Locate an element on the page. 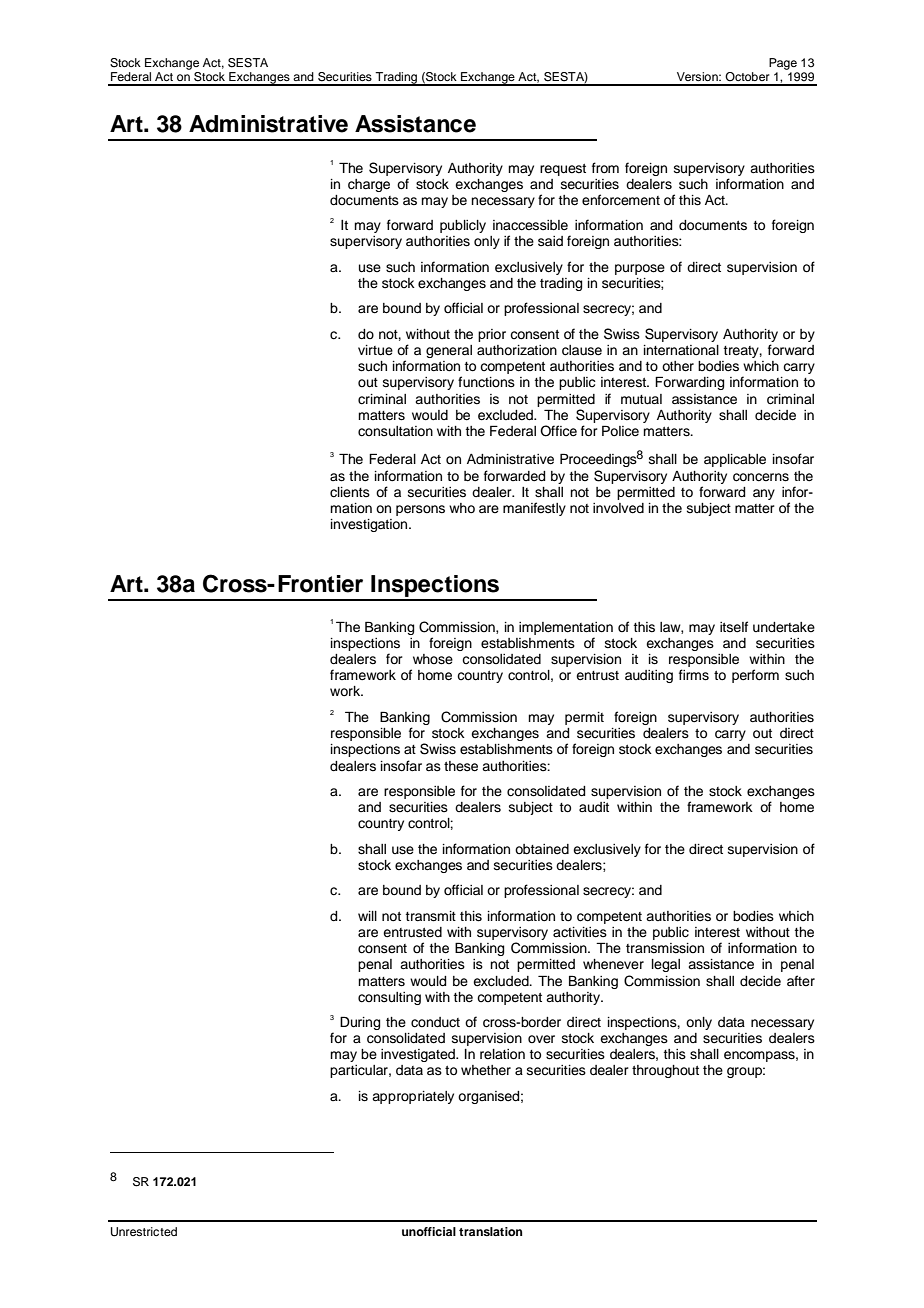  persons is located at coordinates (420, 510).
